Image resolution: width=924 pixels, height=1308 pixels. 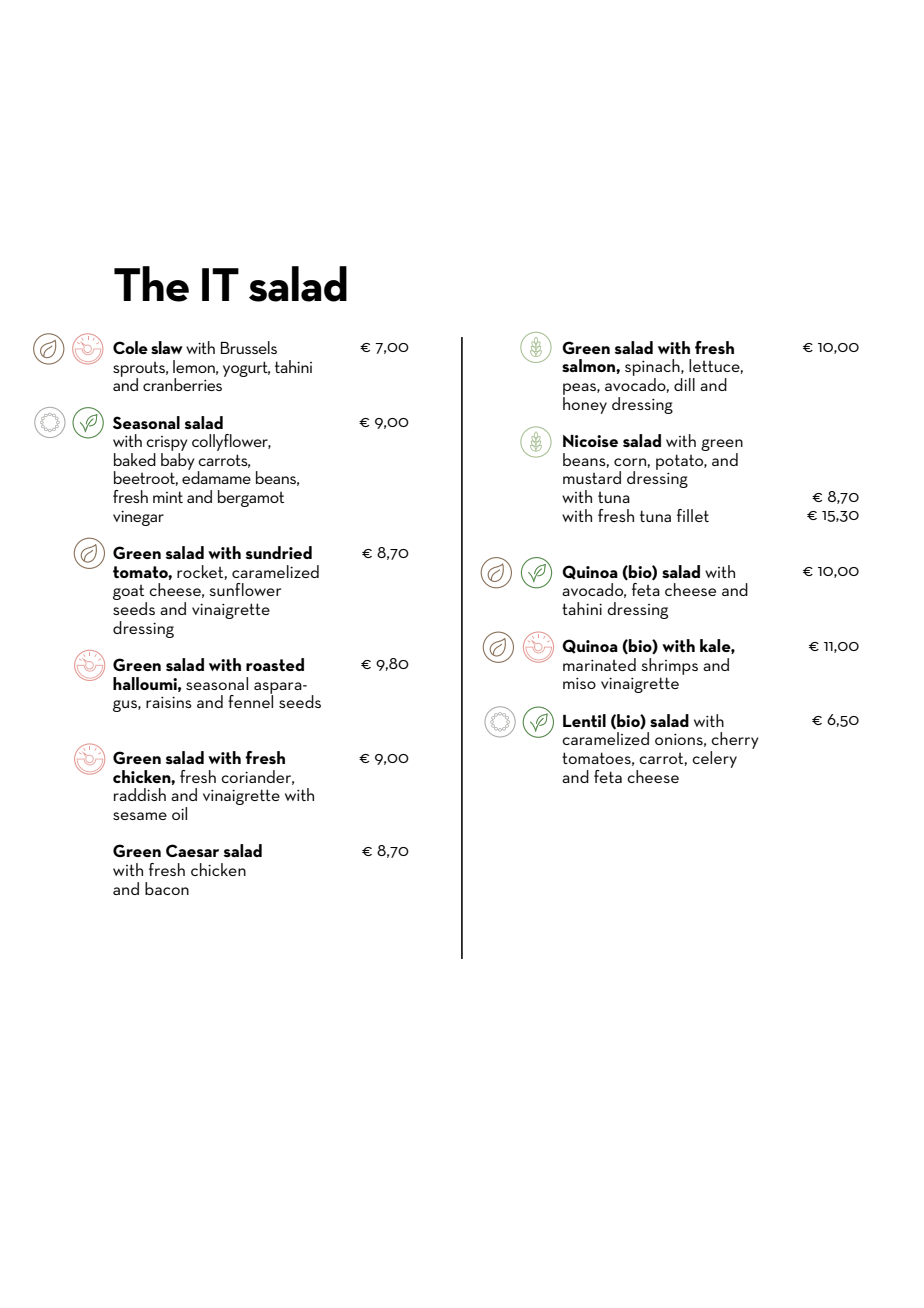 I want to click on sundried, so click(x=279, y=552).
